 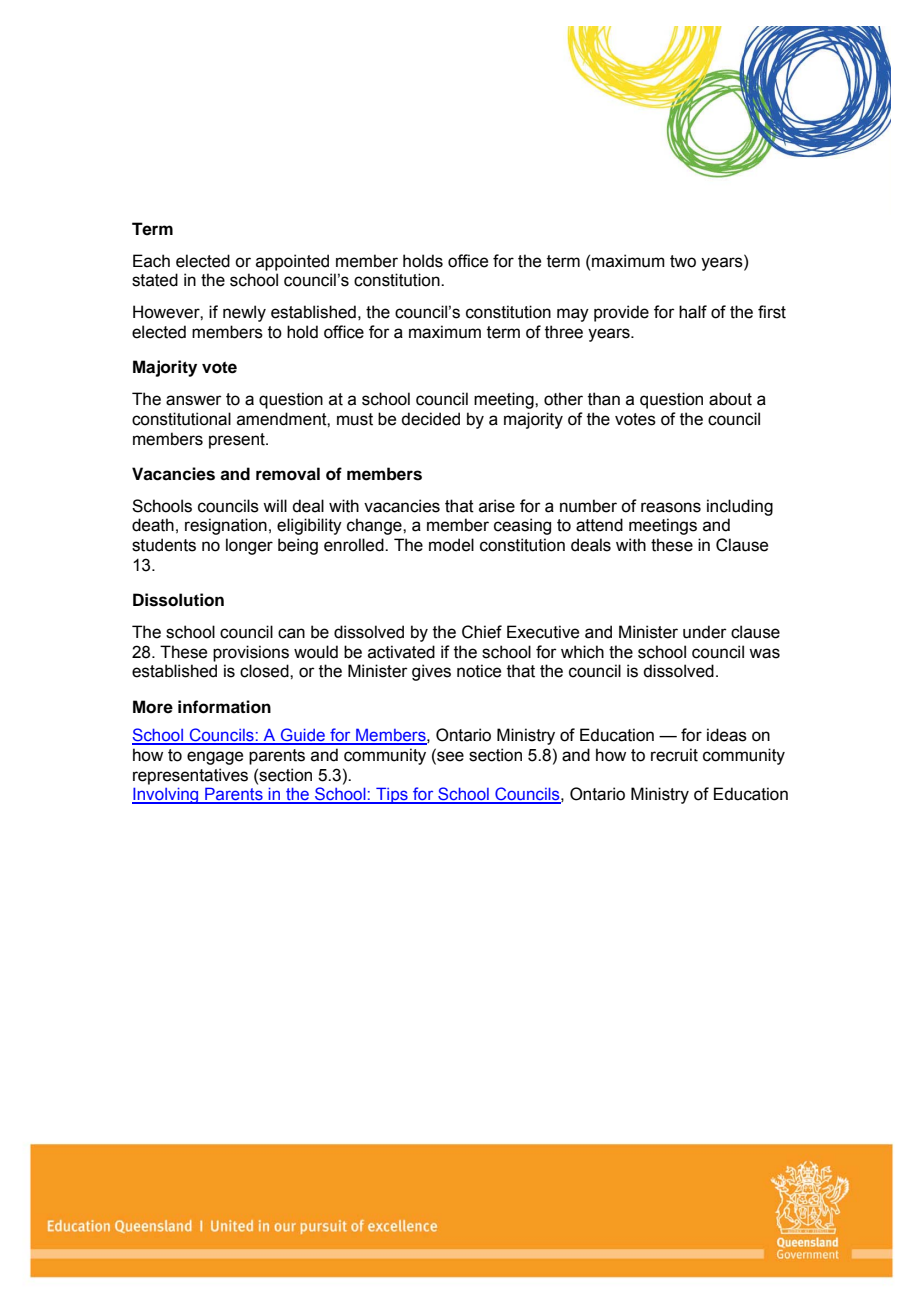 I want to click on reasons, so click(x=671, y=507).
